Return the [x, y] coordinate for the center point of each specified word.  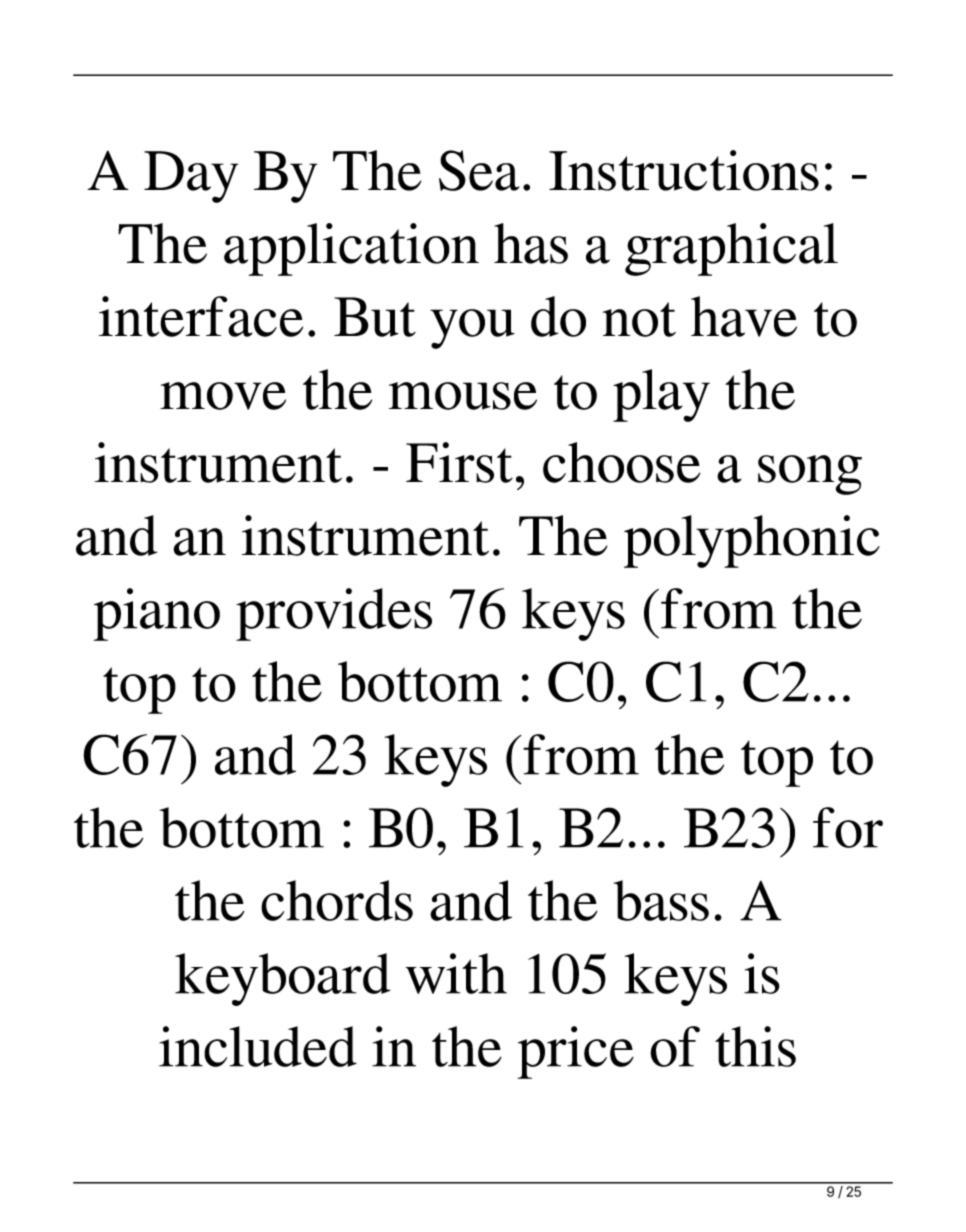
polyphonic [752, 541]
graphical [731, 249]
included [258, 1046]
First [459, 462]
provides [334, 614]
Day [191, 177]
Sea [479, 170]
